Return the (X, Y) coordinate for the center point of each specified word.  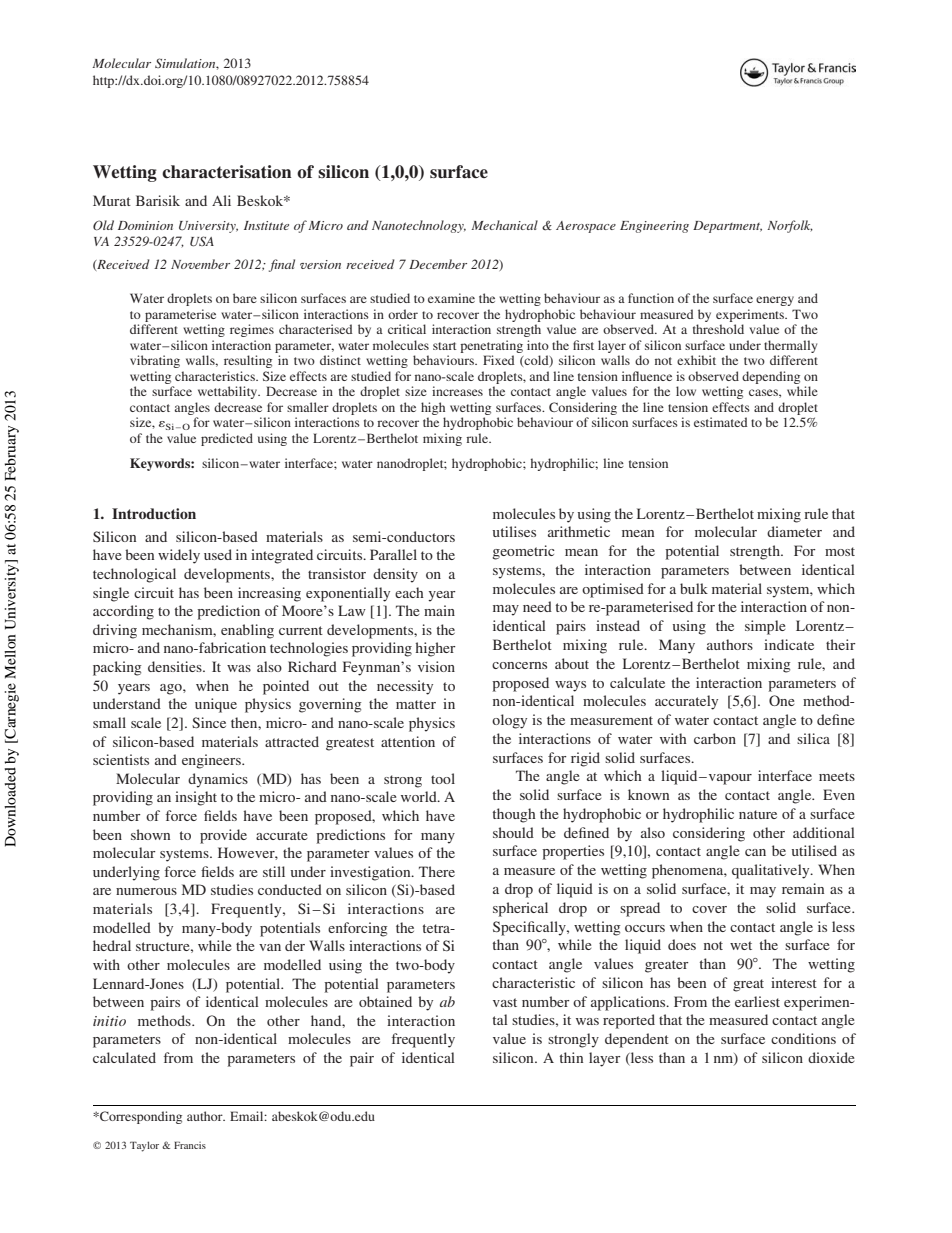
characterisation (227, 172)
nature (758, 814)
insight (196, 798)
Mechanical (504, 225)
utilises (514, 531)
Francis (190, 1145)
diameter (794, 531)
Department (727, 227)
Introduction (154, 513)
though (514, 815)
